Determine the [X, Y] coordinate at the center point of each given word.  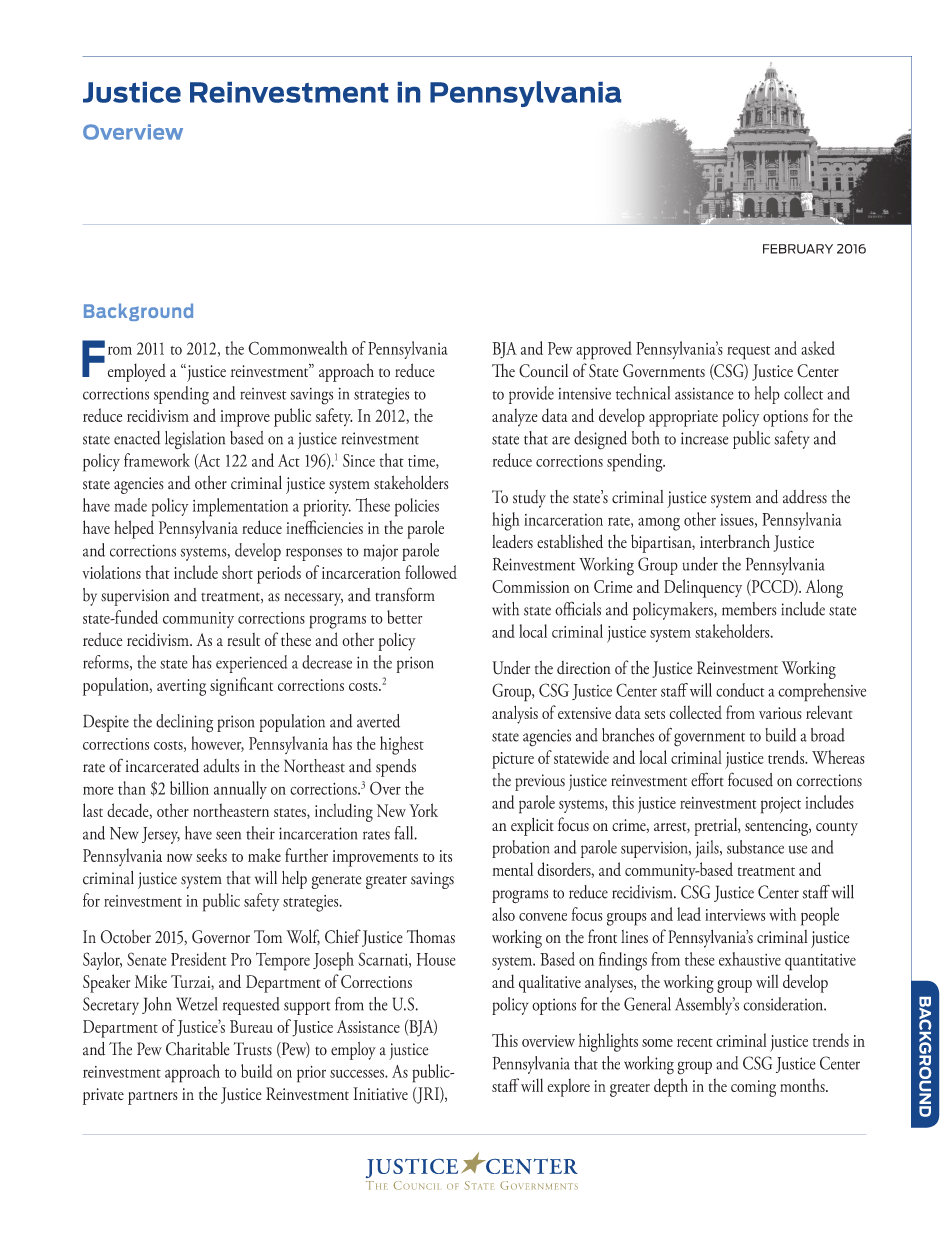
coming [753, 1088]
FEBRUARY [798, 249]
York [423, 810]
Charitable [198, 1049]
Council [543, 371]
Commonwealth [298, 348]
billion [189, 788]
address [805, 497]
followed [431, 572]
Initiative [380, 1093]
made [130, 505]
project [781, 805]
